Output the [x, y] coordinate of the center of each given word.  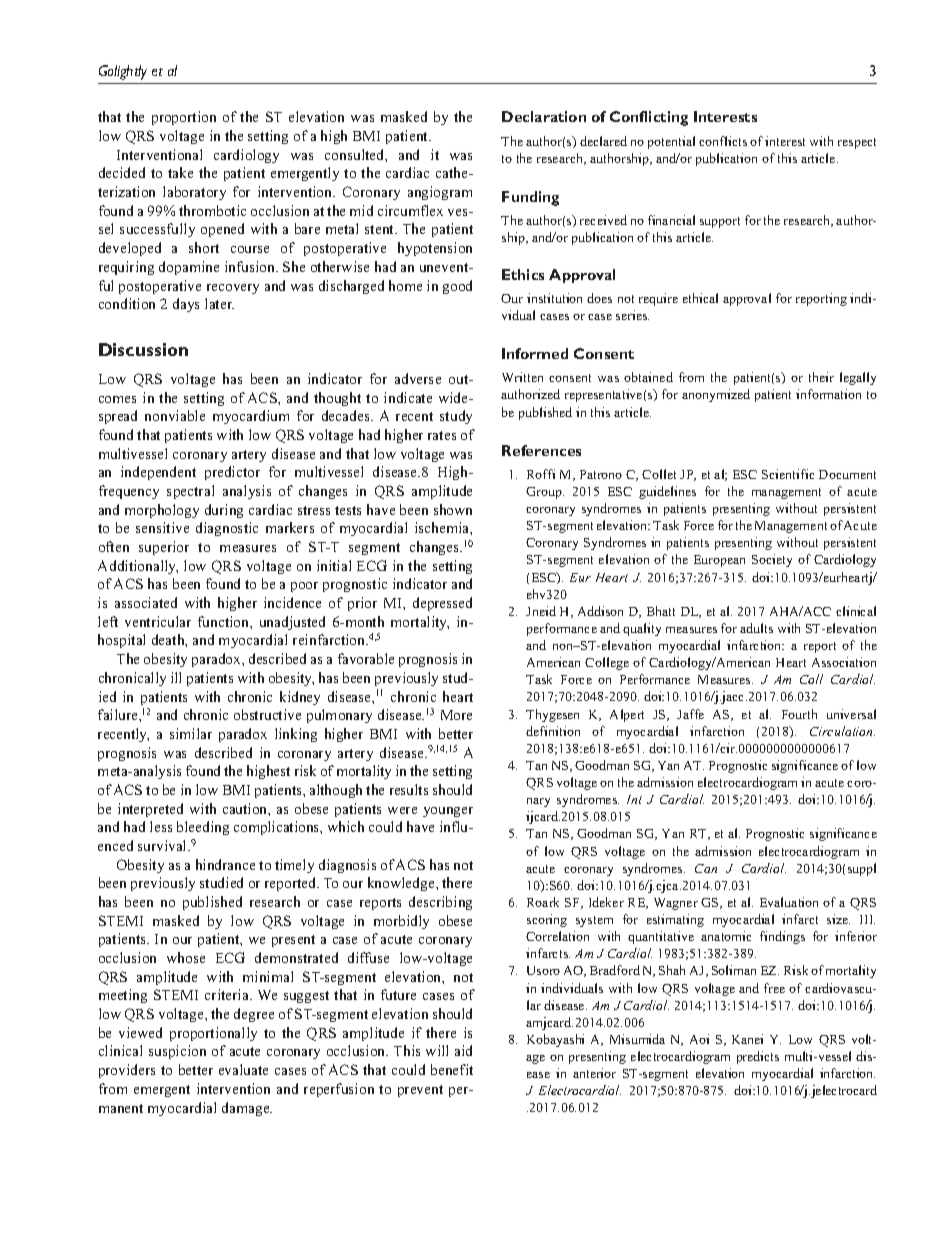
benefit [452, 1069]
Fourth [799, 714]
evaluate [243, 1069]
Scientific [788, 474]
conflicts [723, 141]
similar [191, 733]
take [180, 172]
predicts [758, 1057]
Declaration [544, 116]
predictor [232, 473]
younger [448, 812]
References [541, 450]
